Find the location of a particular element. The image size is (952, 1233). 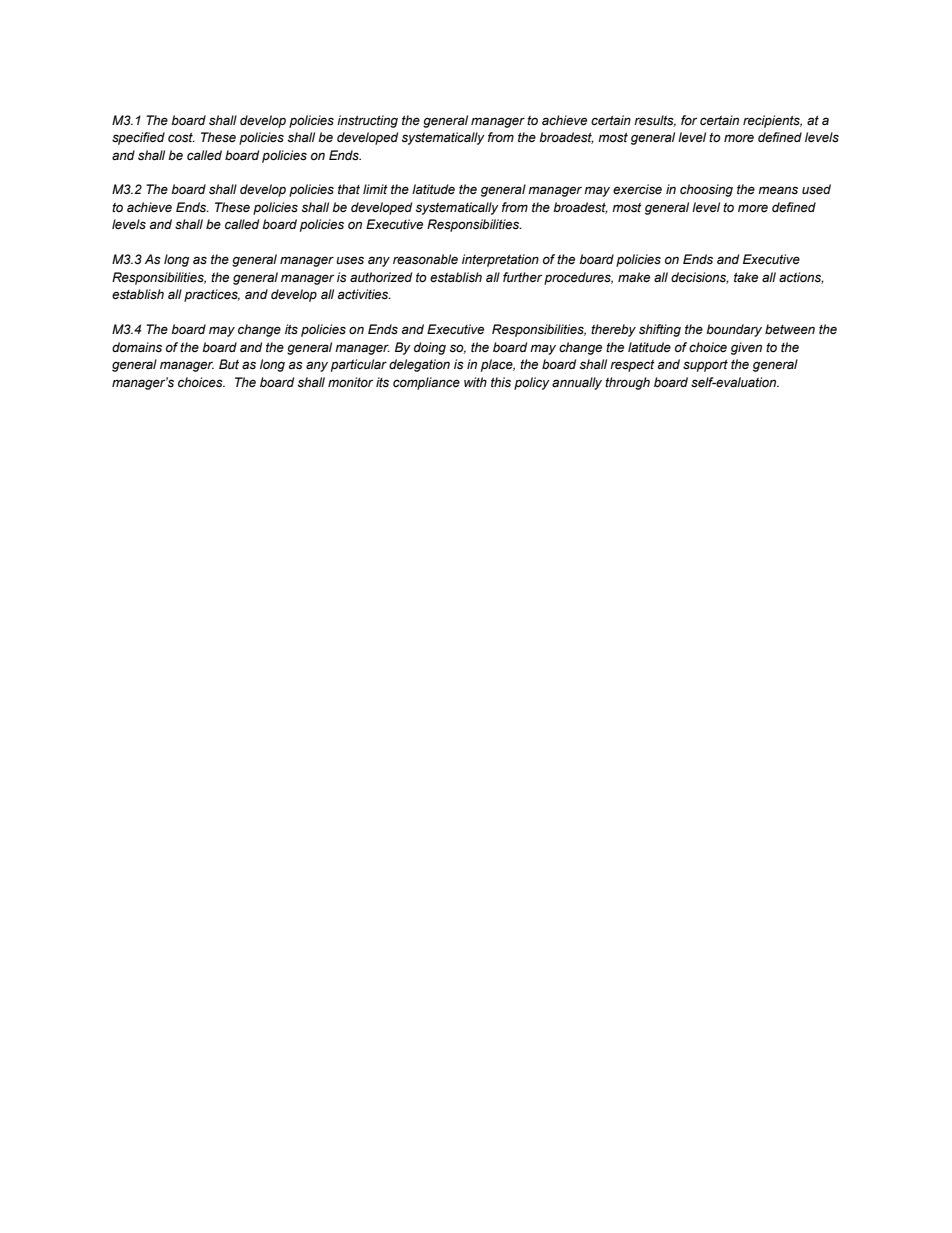

with is located at coordinates (475, 382).
